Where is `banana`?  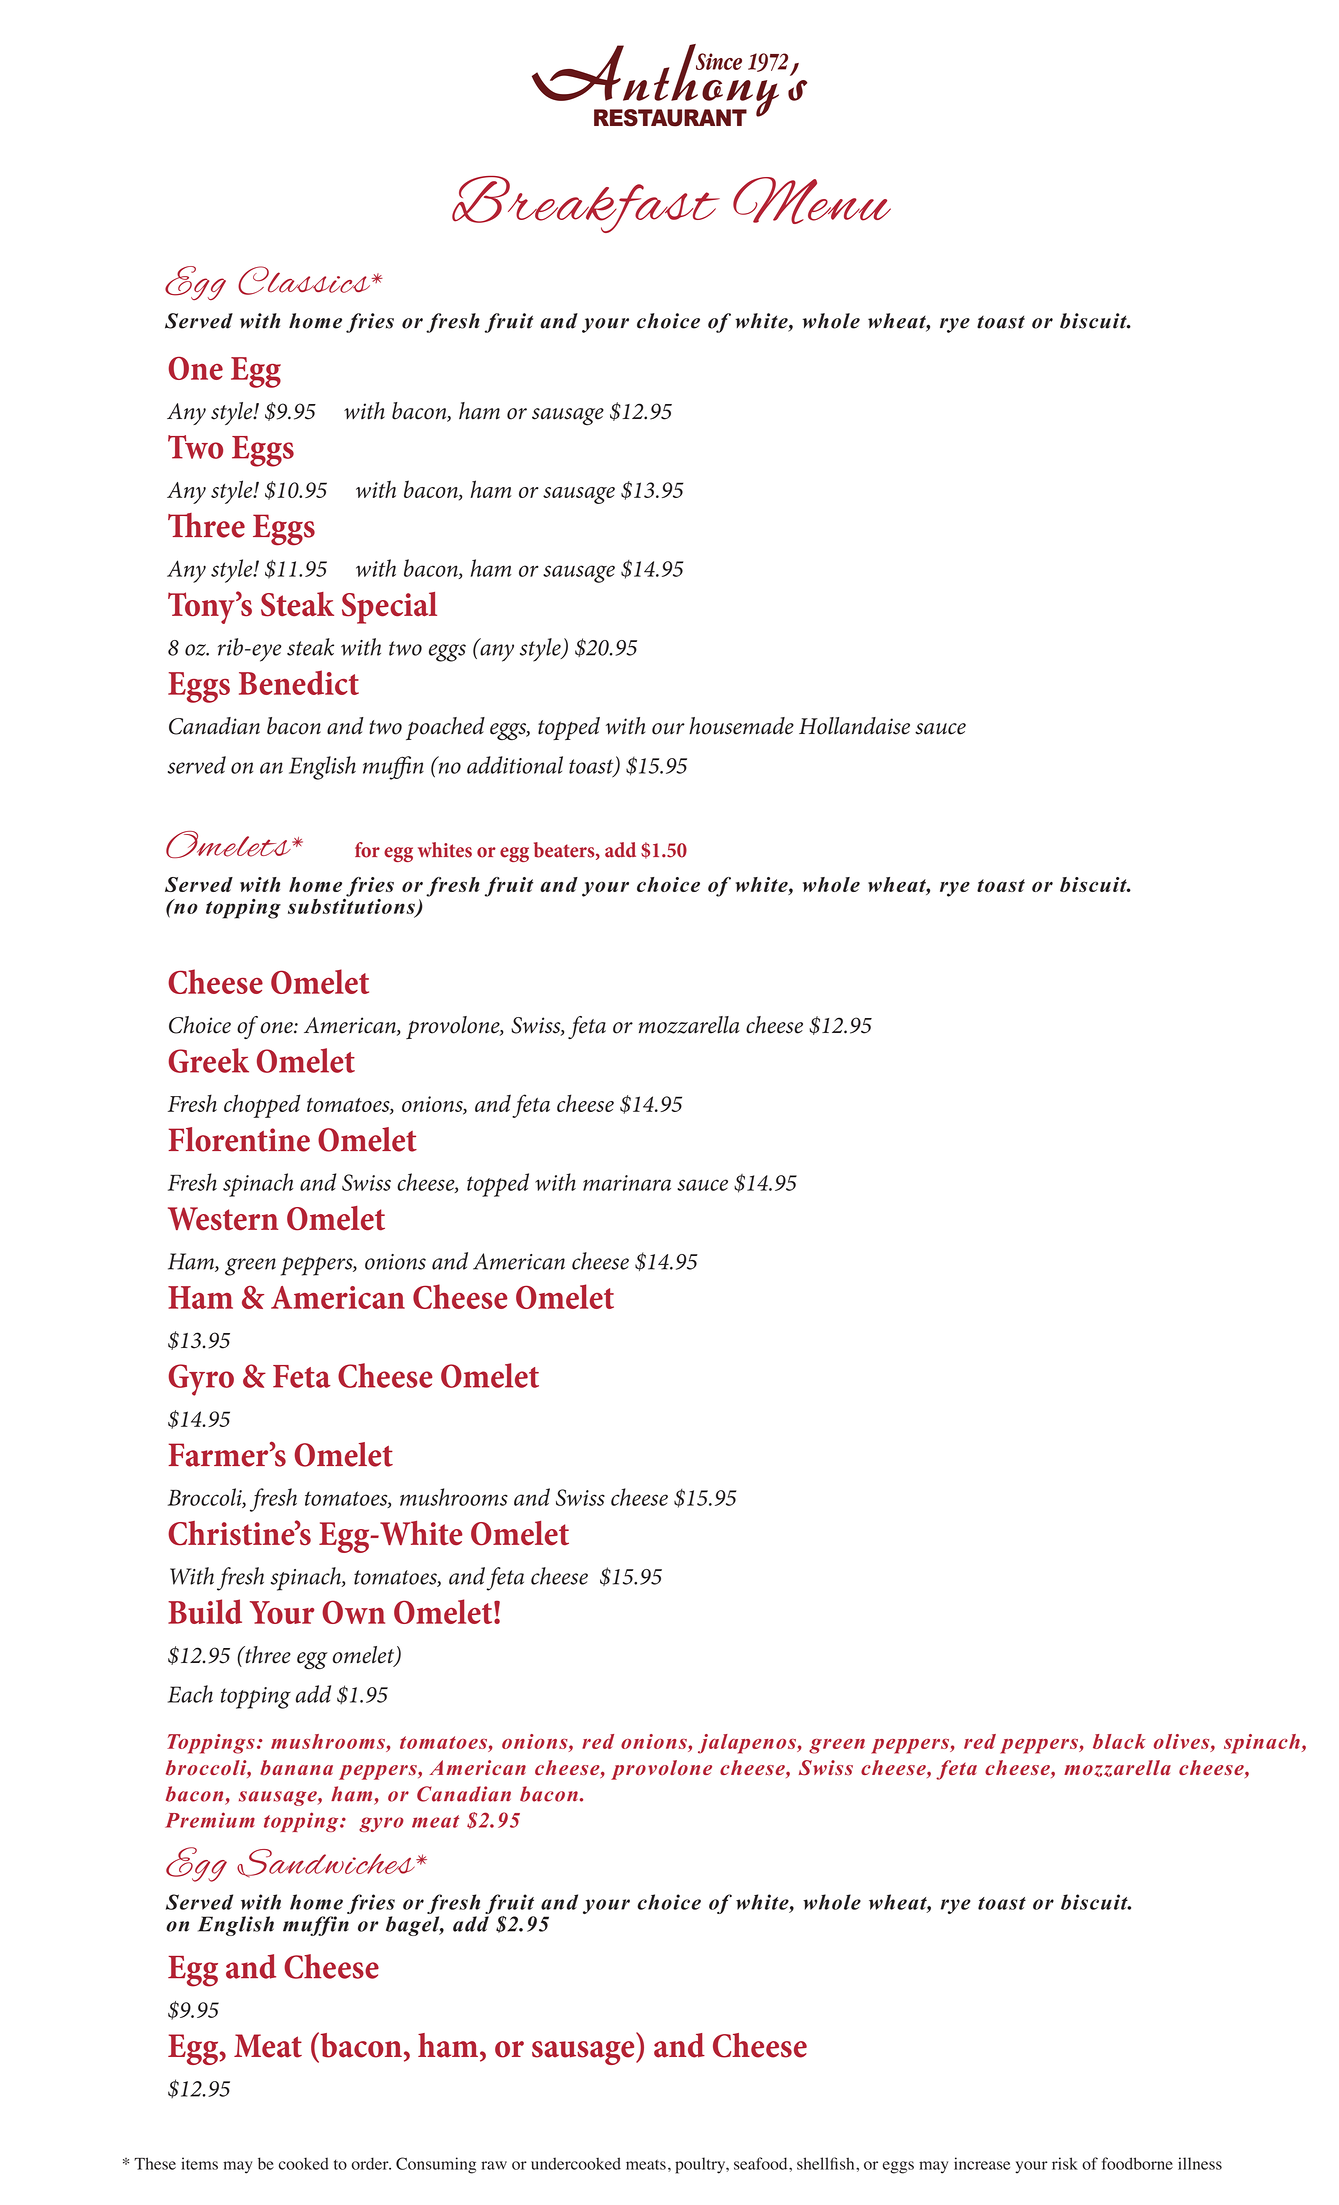
banana is located at coordinates (296, 1768).
